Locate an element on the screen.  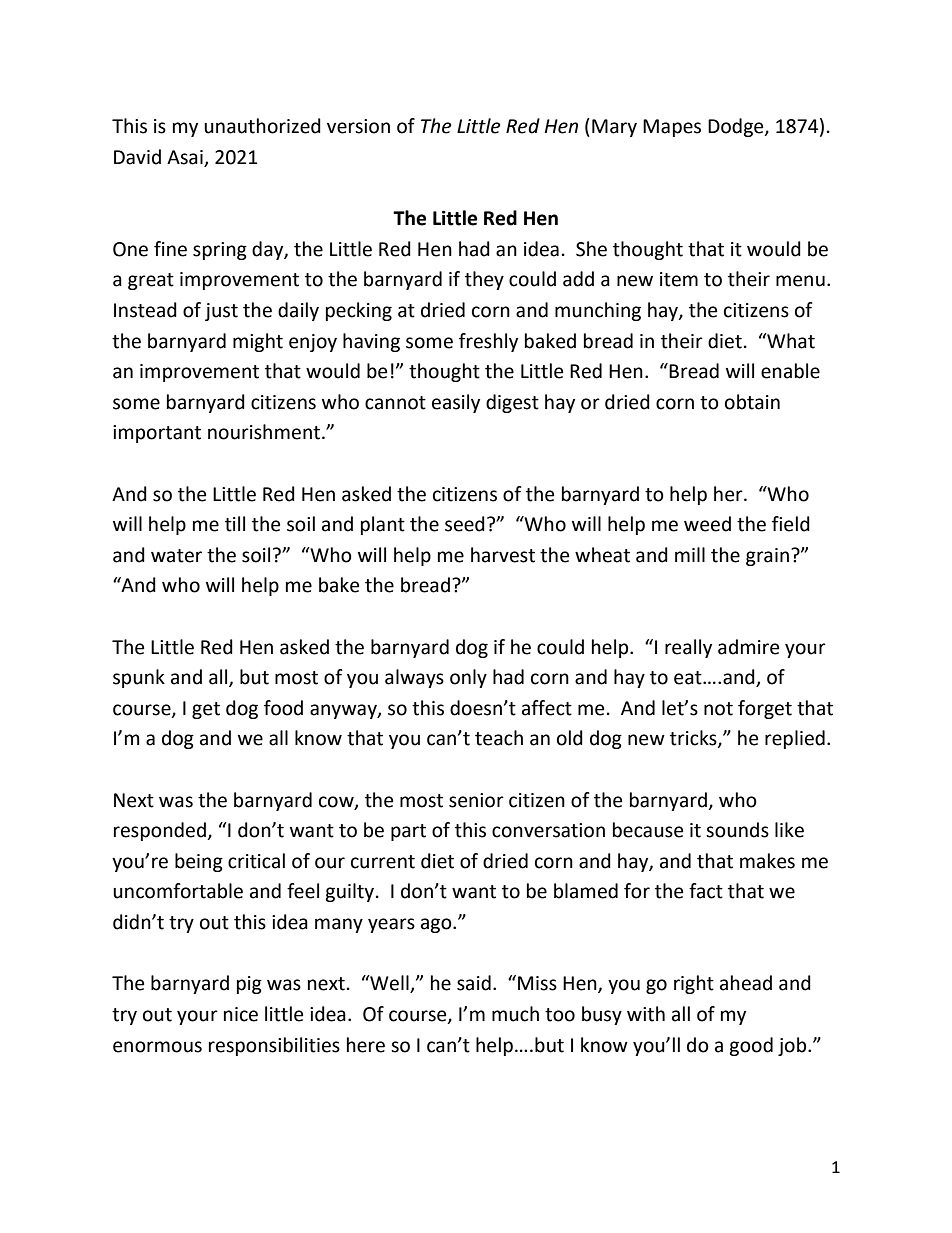
mill is located at coordinates (690, 554).
